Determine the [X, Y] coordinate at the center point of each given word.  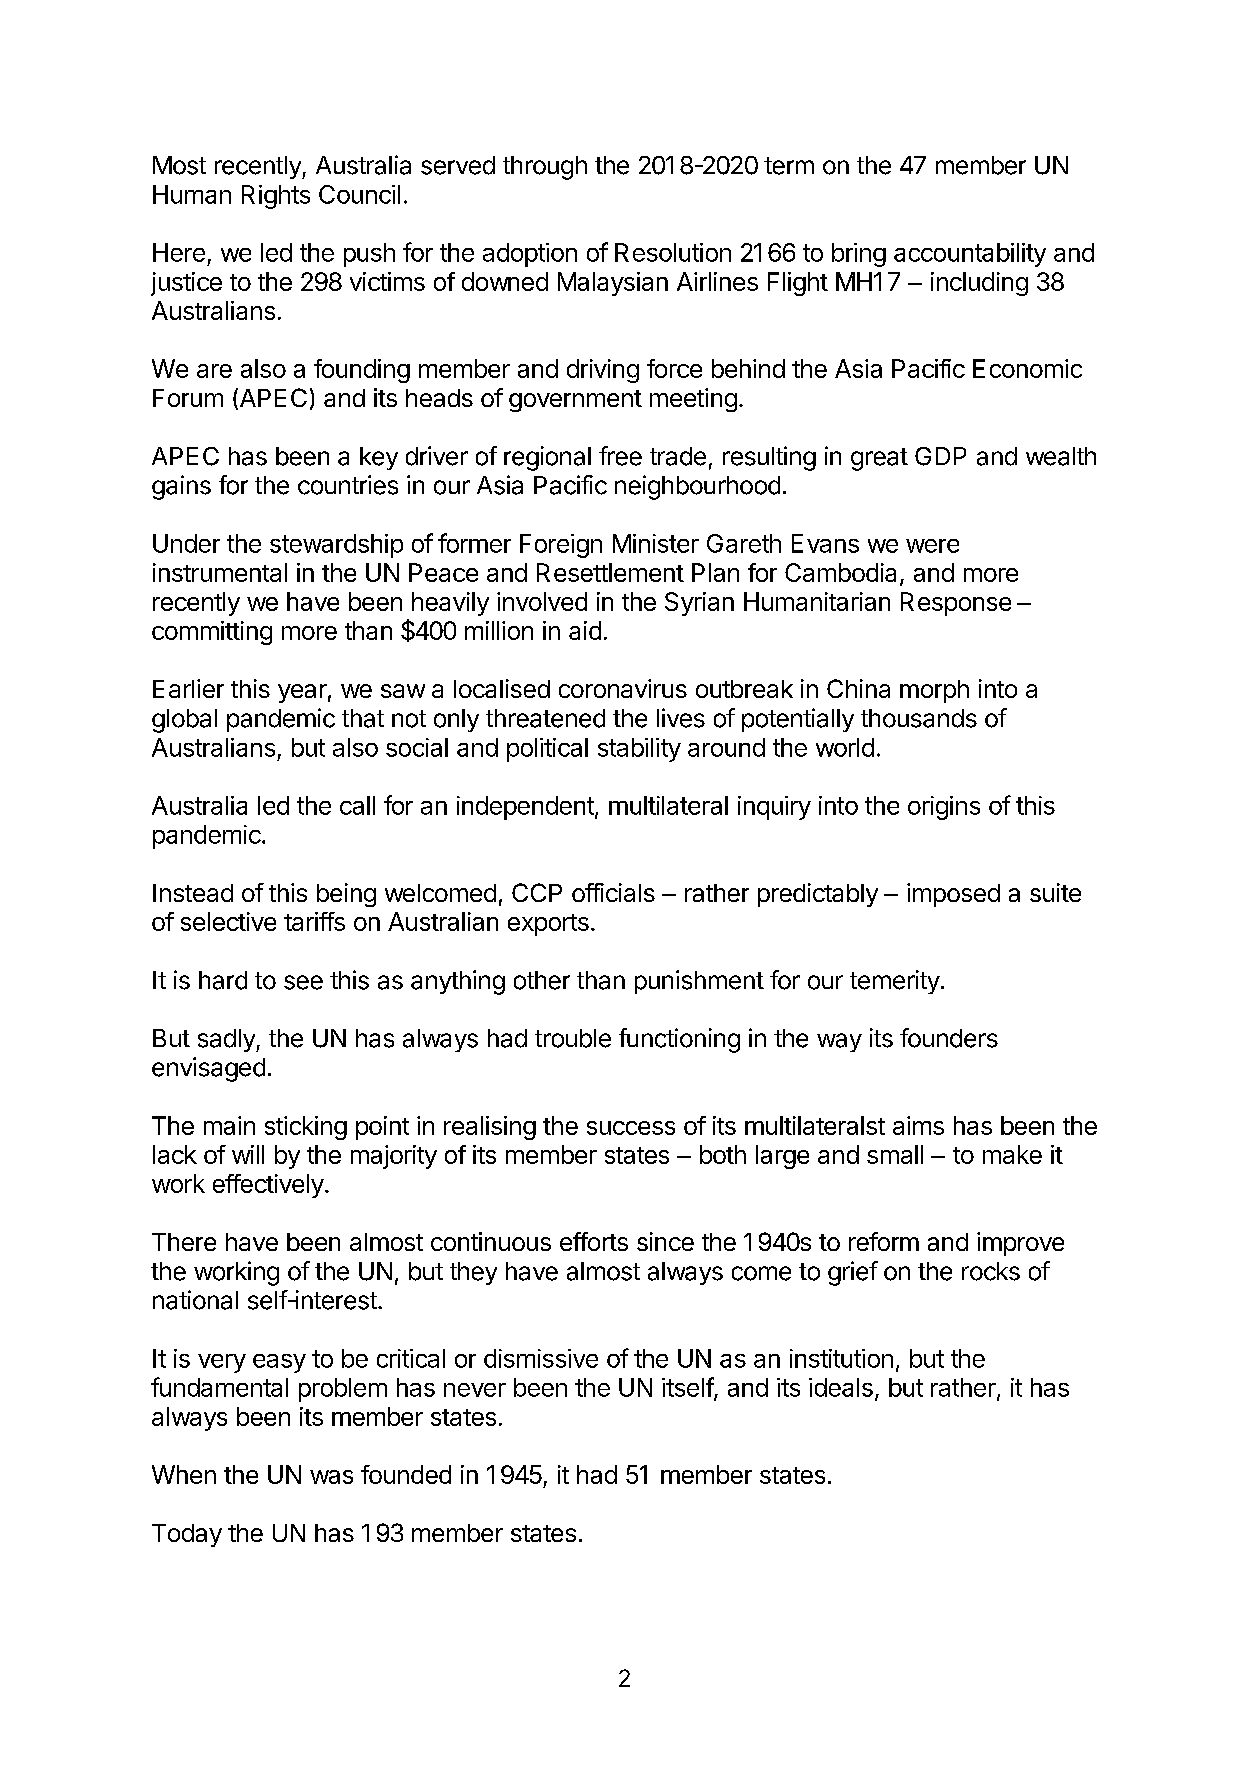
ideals [841, 1387]
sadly [227, 1040]
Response [956, 604]
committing [212, 633]
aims [918, 1125]
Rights [276, 197]
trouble [573, 1038]
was [331, 1477]
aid [585, 630]
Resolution [673, 252]
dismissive [541, 1358]
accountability [970, 255]
